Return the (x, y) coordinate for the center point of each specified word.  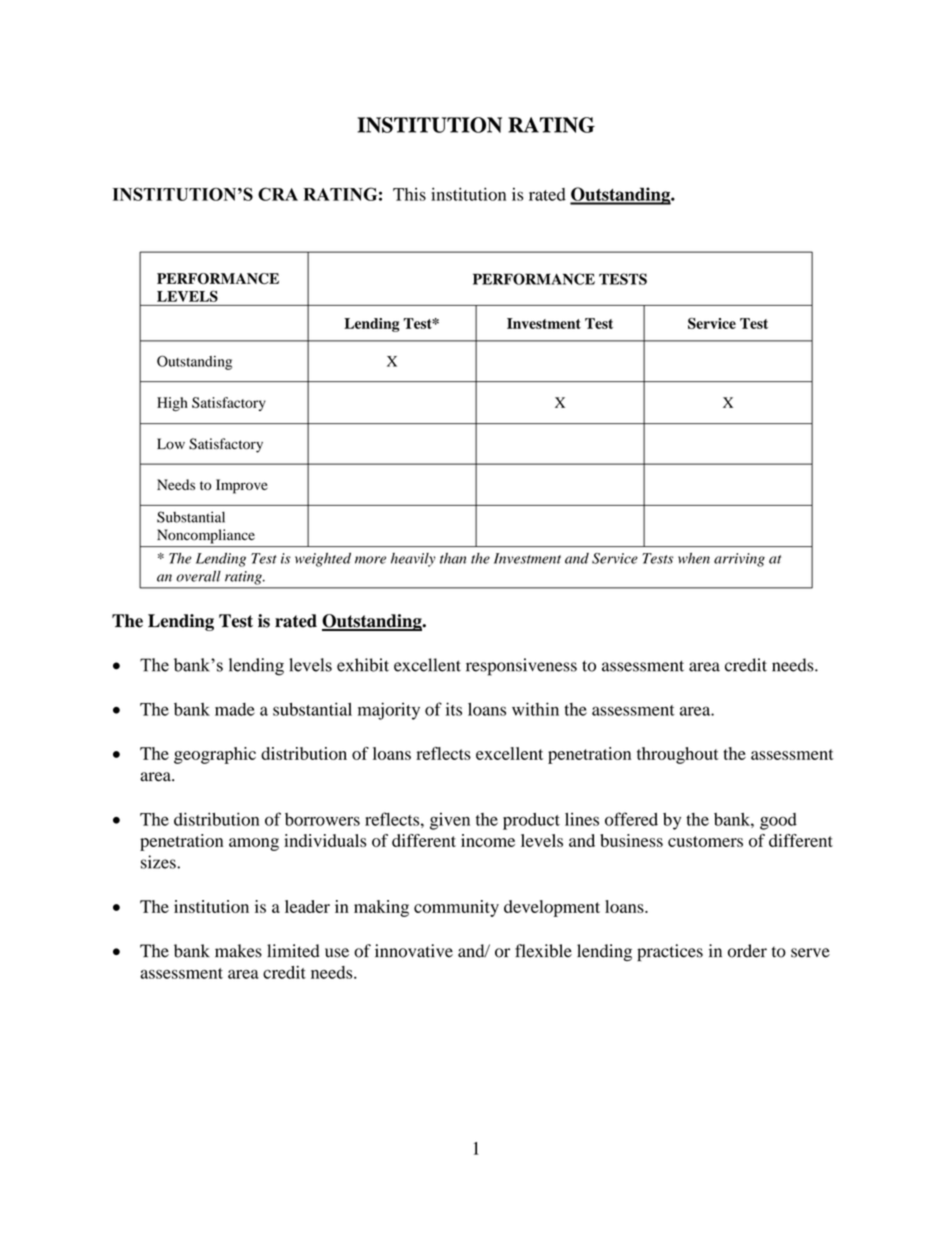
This (409, 194)
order (747, 951)
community (456, 908)
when (694, 558)
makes (238, 951)
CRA (278, 194)
